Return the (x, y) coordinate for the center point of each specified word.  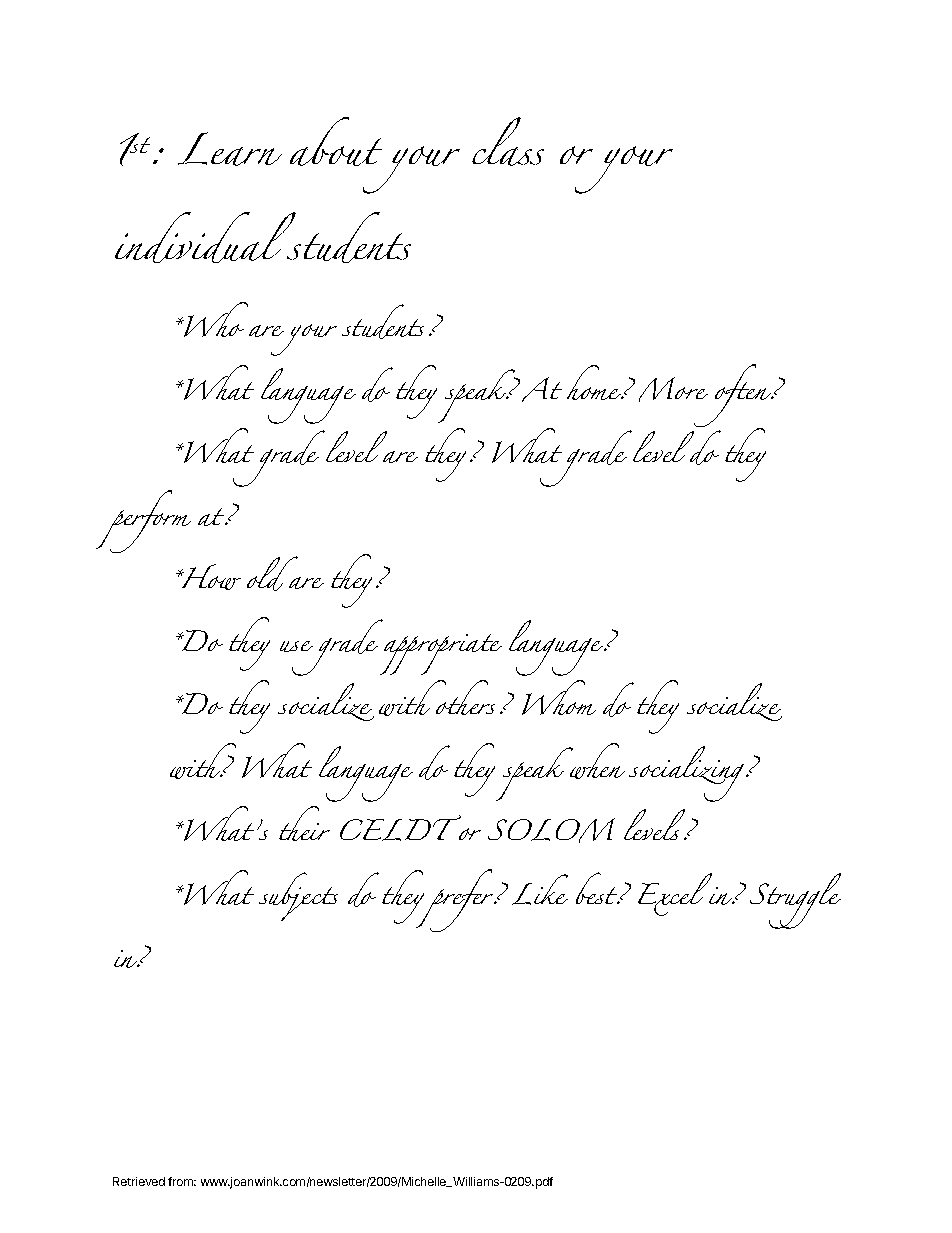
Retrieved (139, 1181)
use (296, 646)
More (673, 389)
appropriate (441, 654)
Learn (230, 149)
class (508, 141)
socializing (686, 774)
